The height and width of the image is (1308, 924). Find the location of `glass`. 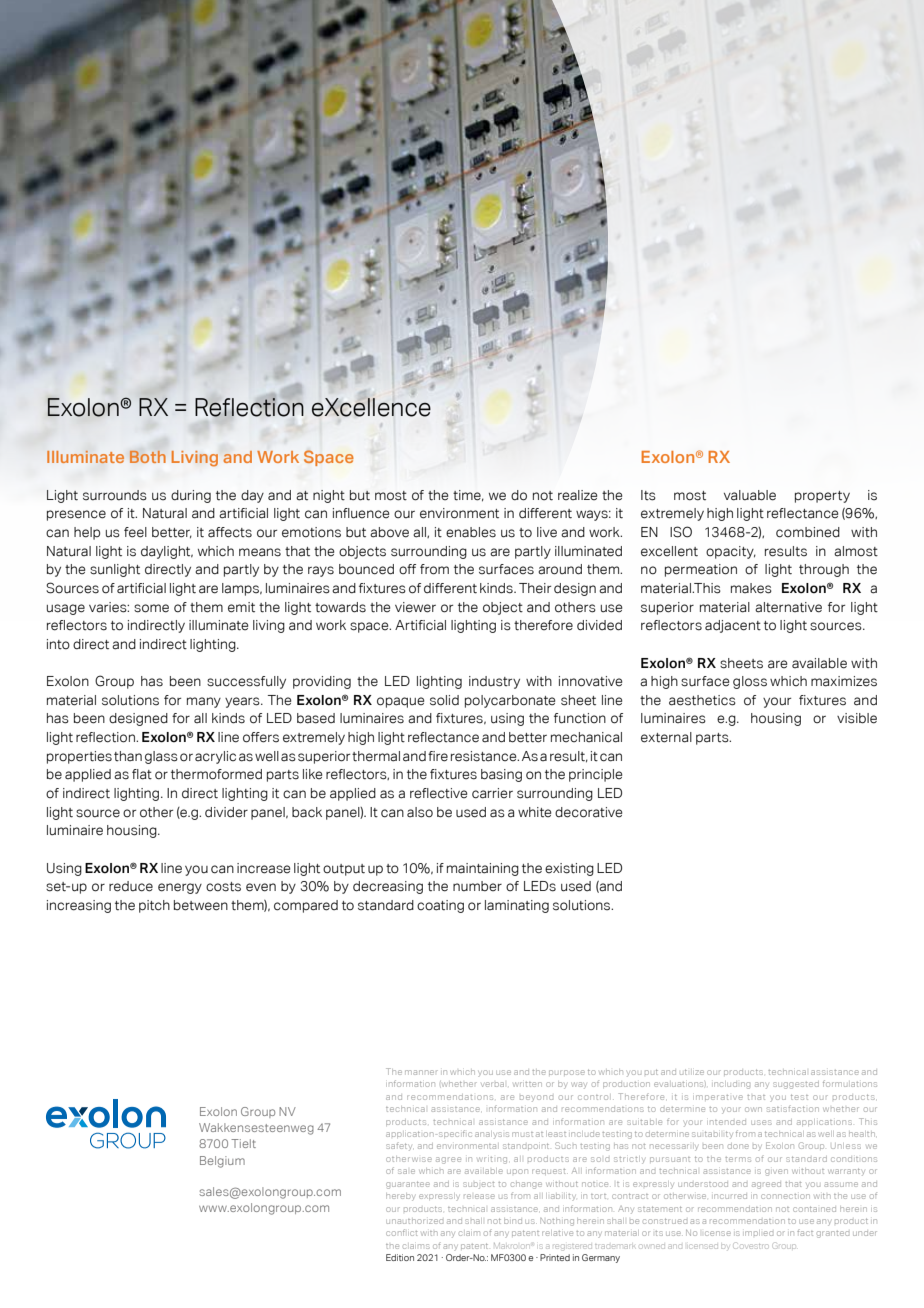

glass is located at coordinates (161, 757).
